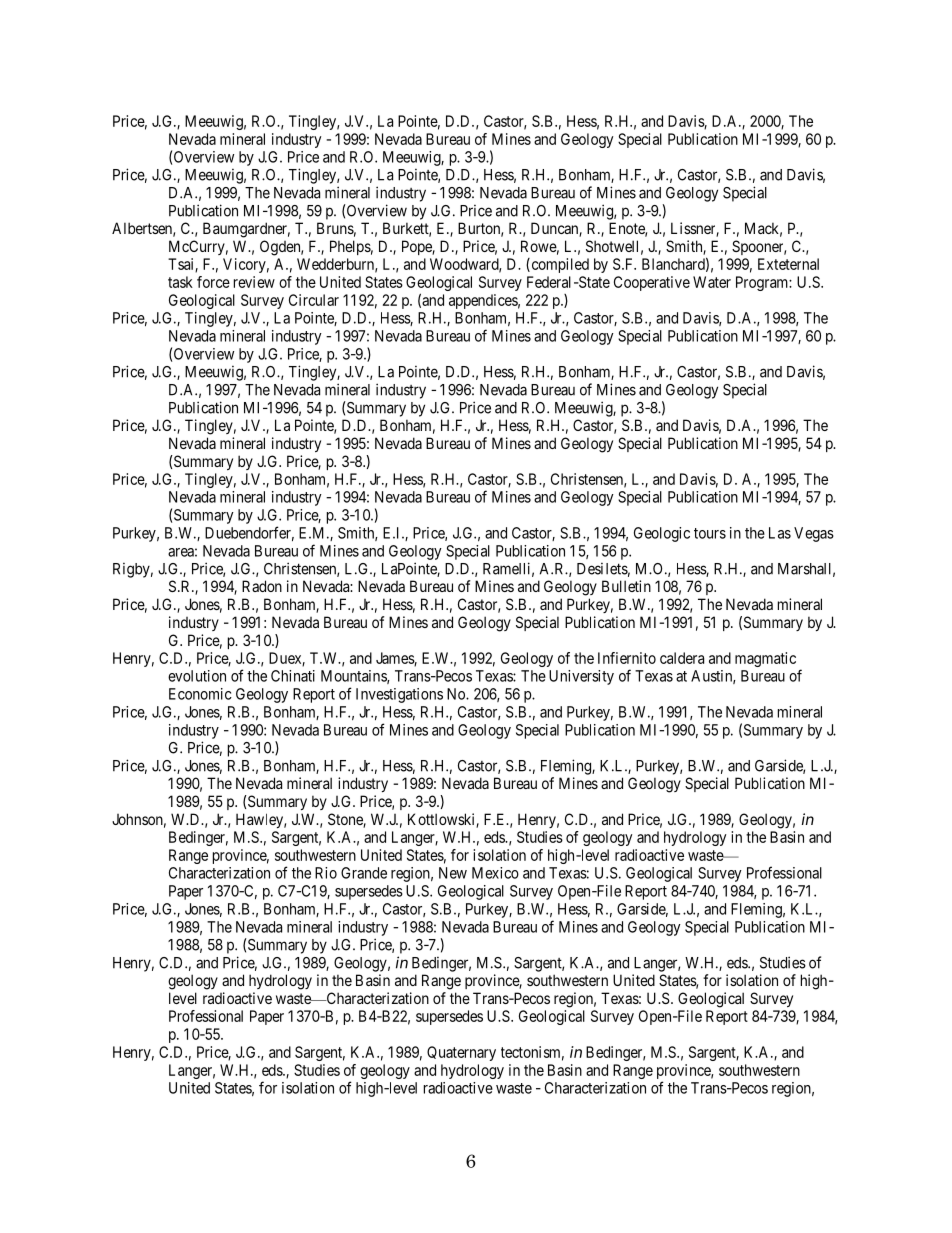 The height and width of the page is (1233, 952). I want to click on New, so click(453, 873).
